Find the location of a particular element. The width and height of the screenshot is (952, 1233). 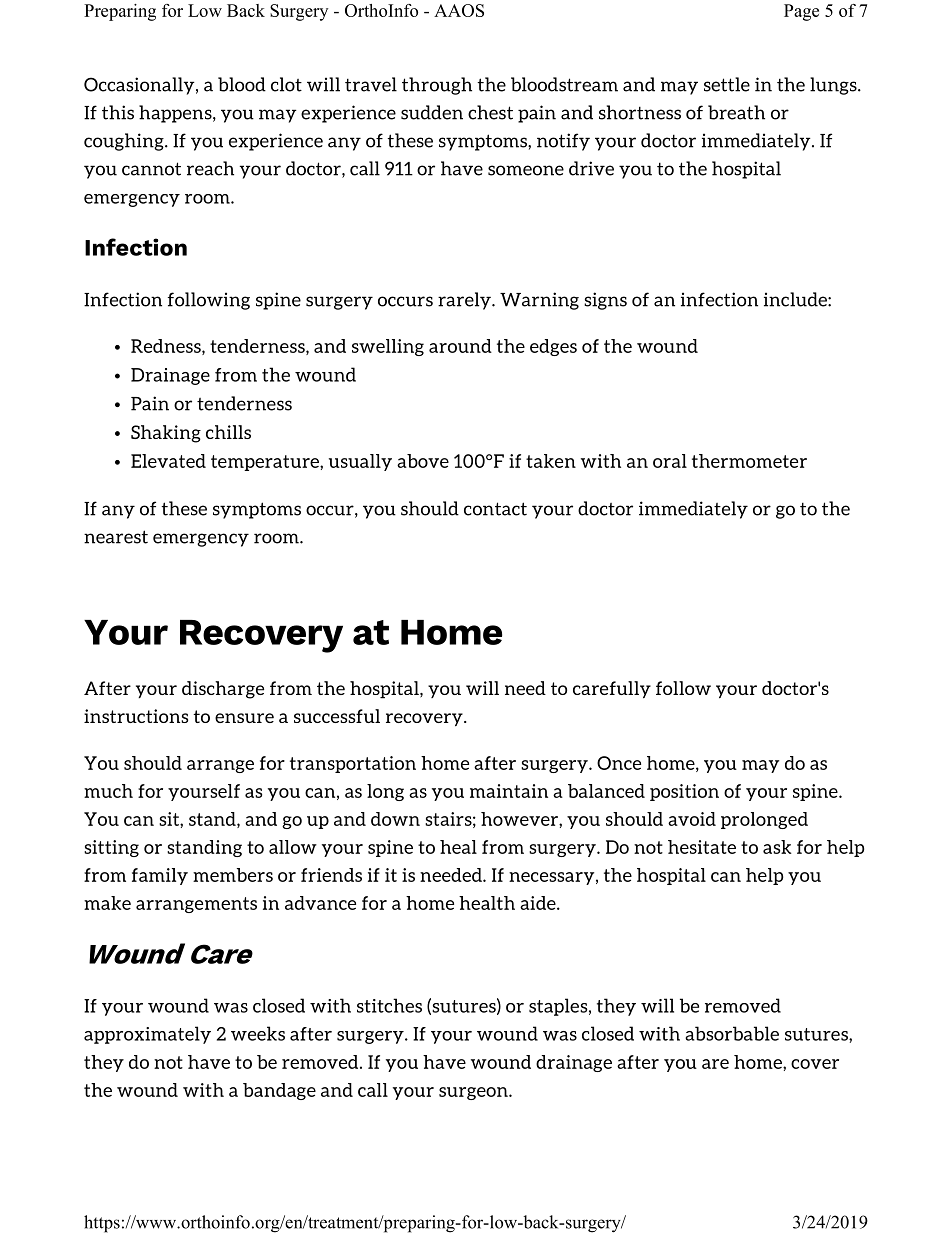

contact is located at coordinates (495, 509).
